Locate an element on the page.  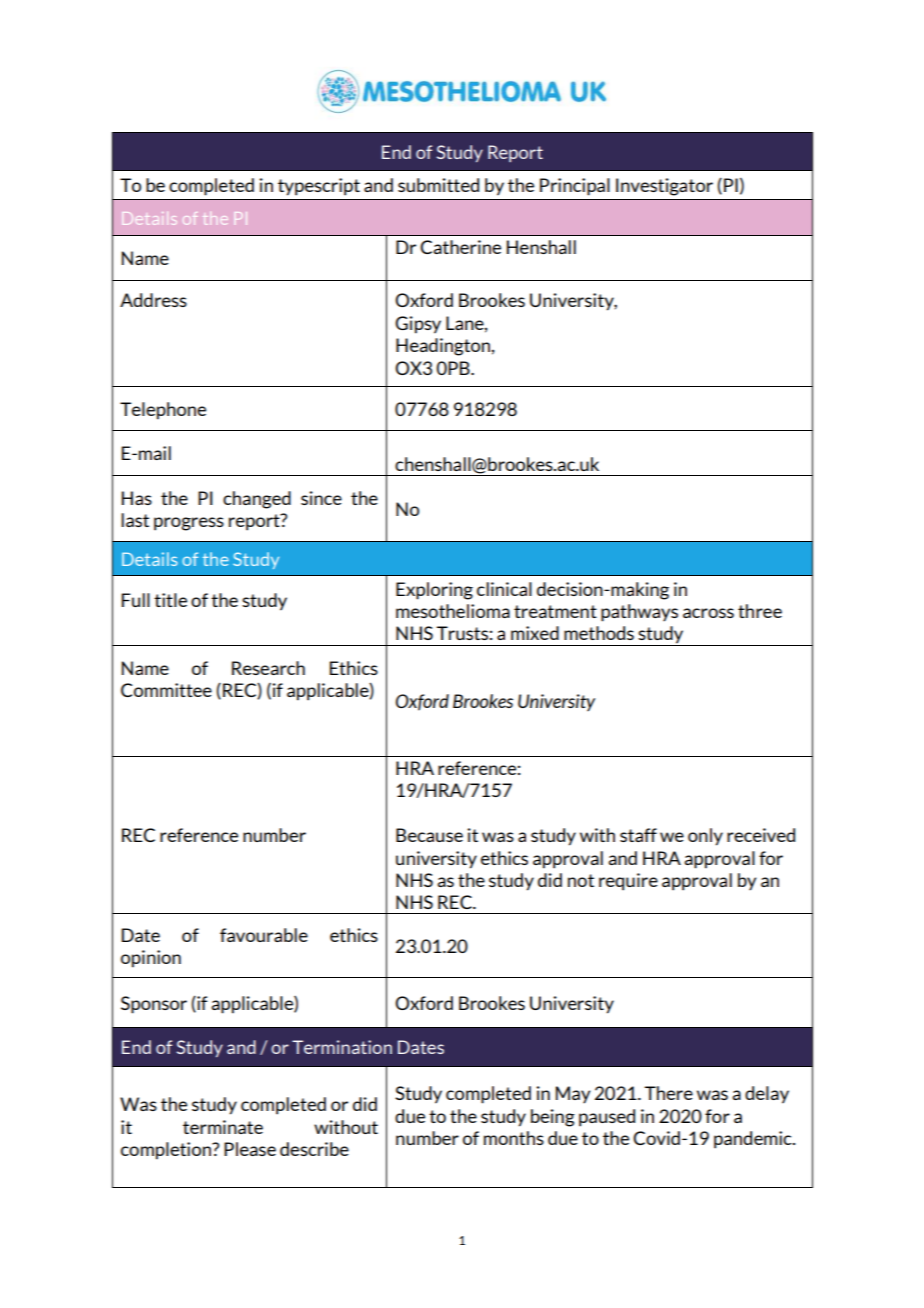
Because is located at coordinates (429, 835).
